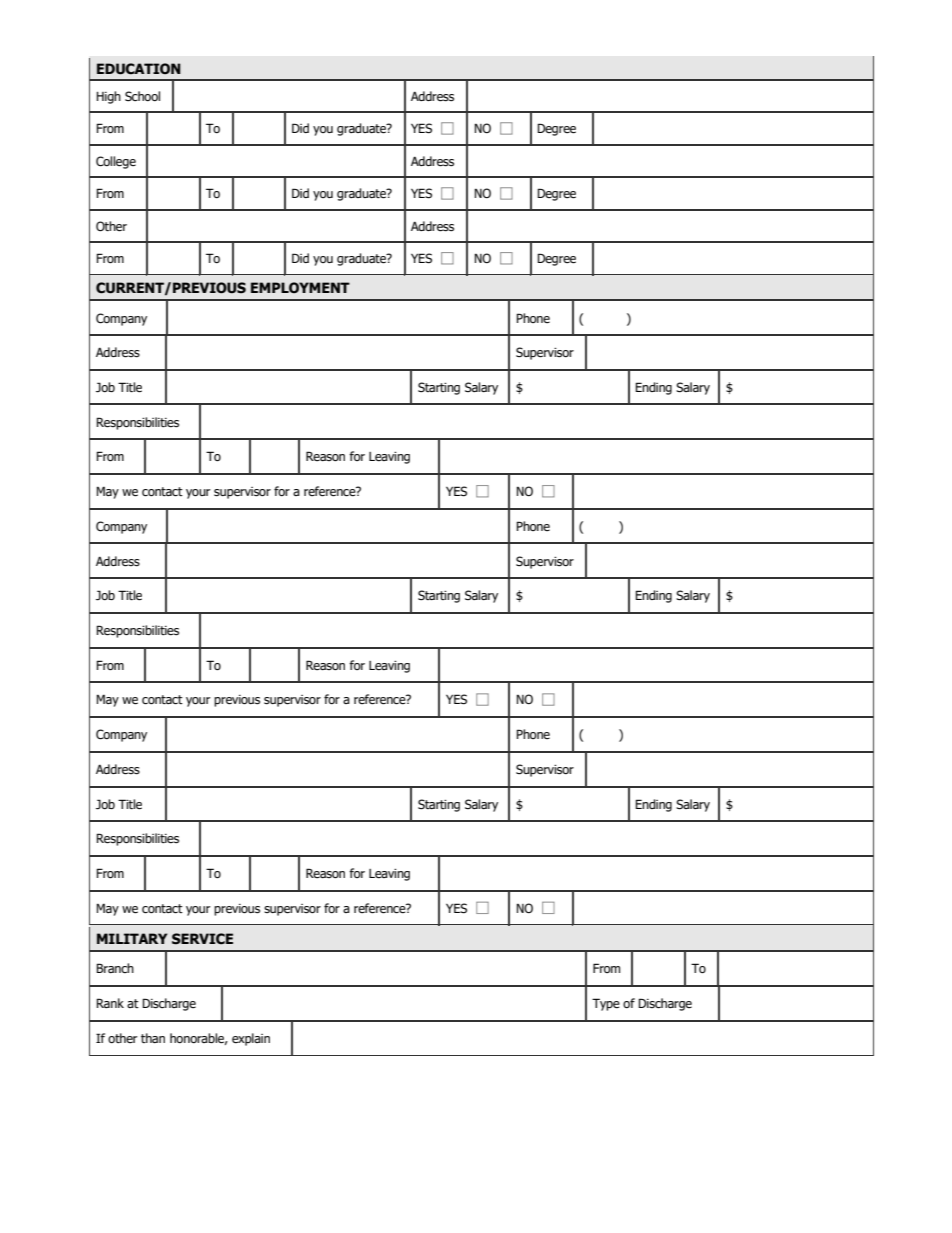 The height and width of the screenshot is (1233, 952). What do you see at coordinates (300, 287) in the screenshot?
I see `EMPLOYMENT` at bounding box center [300, 287].
